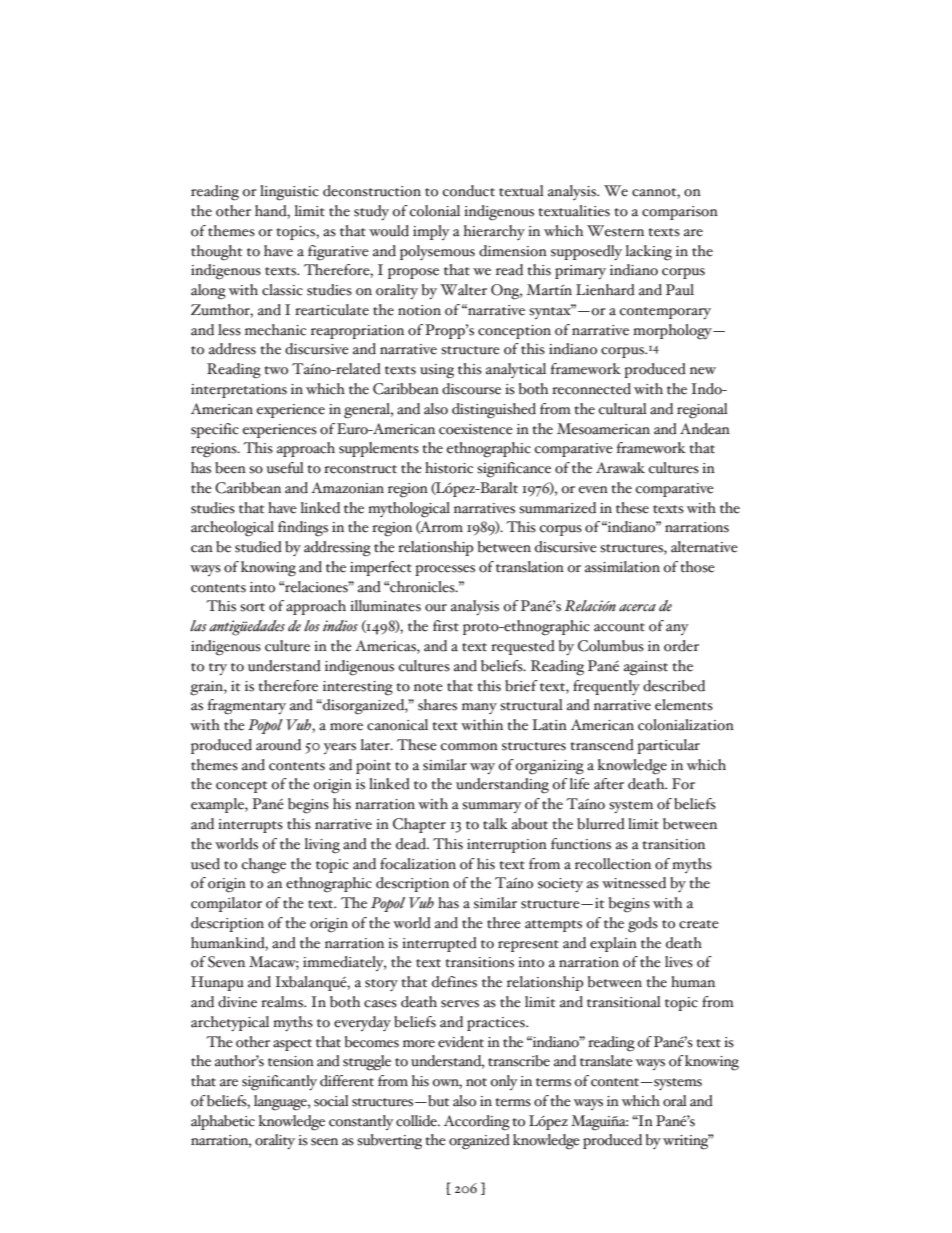 Image resolution: width=952 pixels, height=1233 pixels. Describe the element at coordinates (263, 866) in the image. I see `change` at that location.
